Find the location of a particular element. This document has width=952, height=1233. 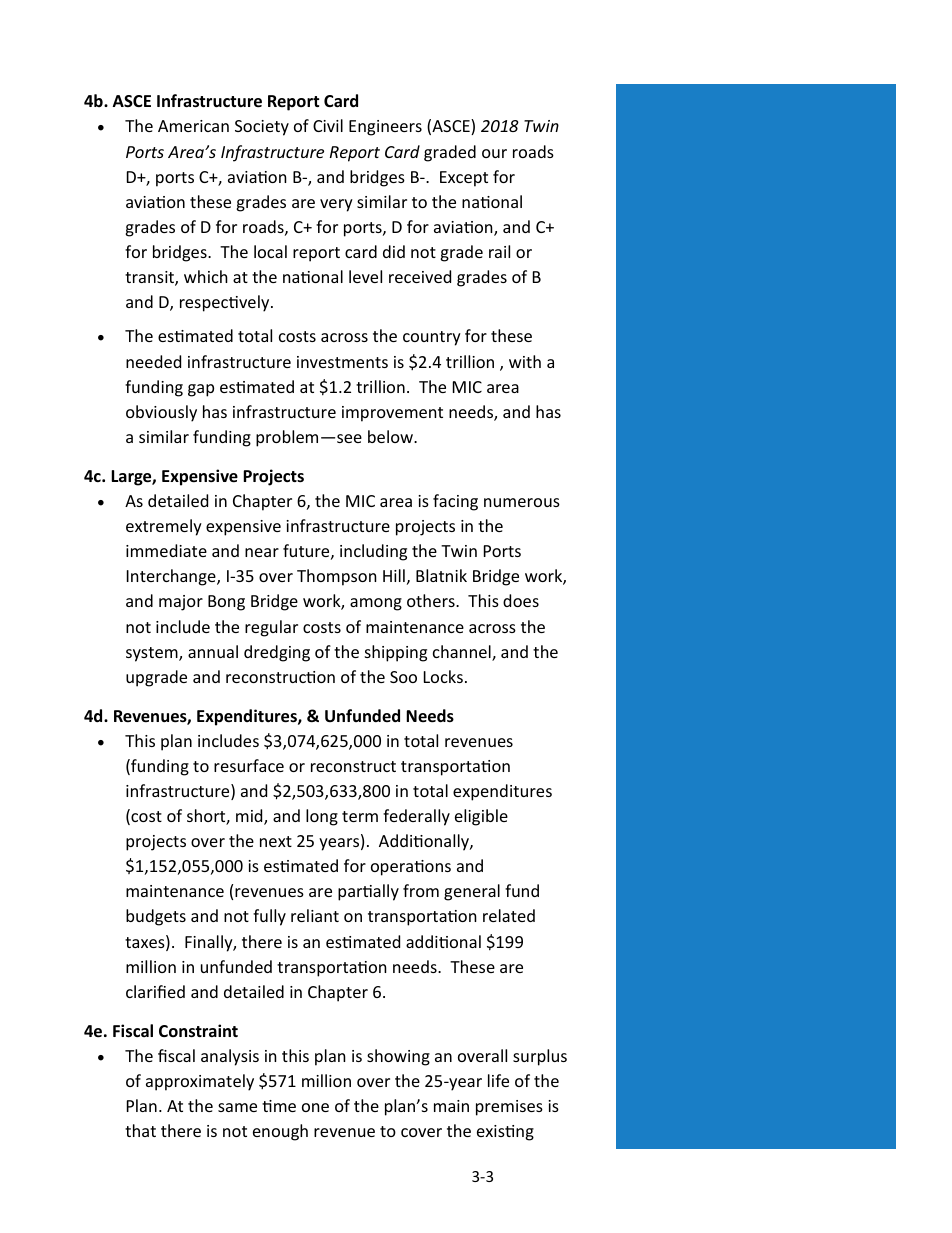

American is located at coordinates (193, 126).
